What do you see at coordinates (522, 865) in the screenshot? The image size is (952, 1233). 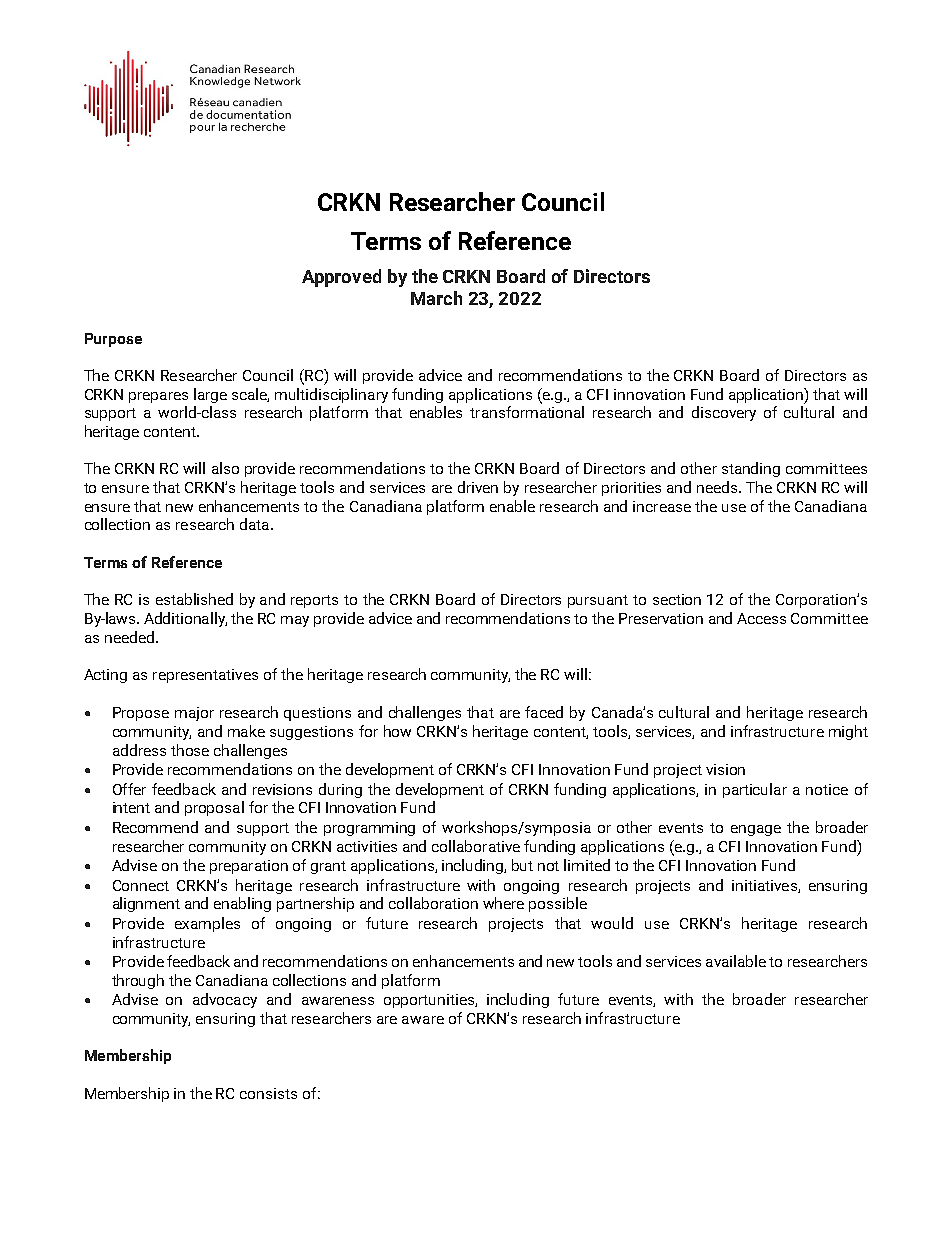 I see `but` at bounding box center [522, 865].
